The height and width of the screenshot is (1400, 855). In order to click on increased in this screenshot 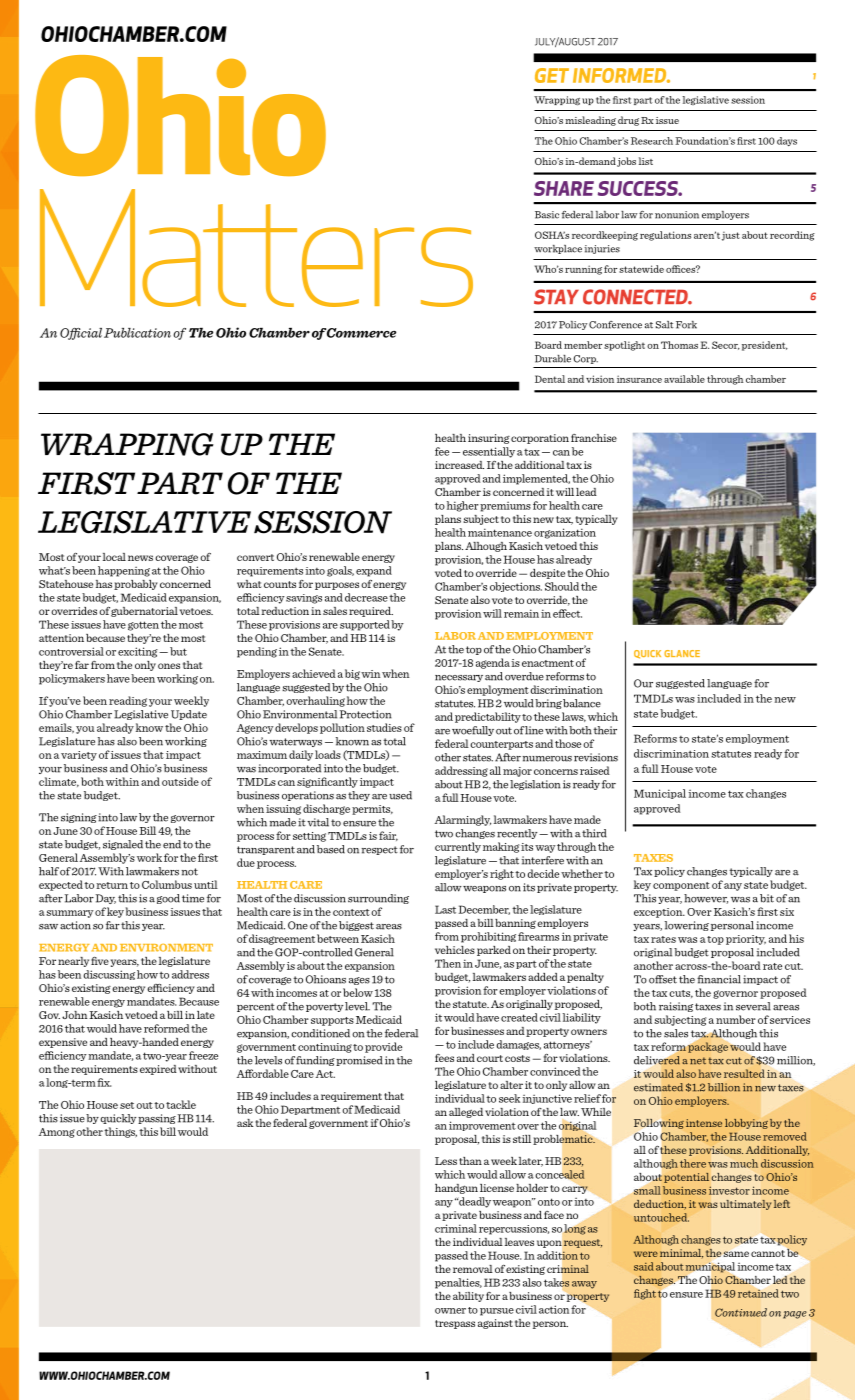, I will do `click(459, 465)`.
